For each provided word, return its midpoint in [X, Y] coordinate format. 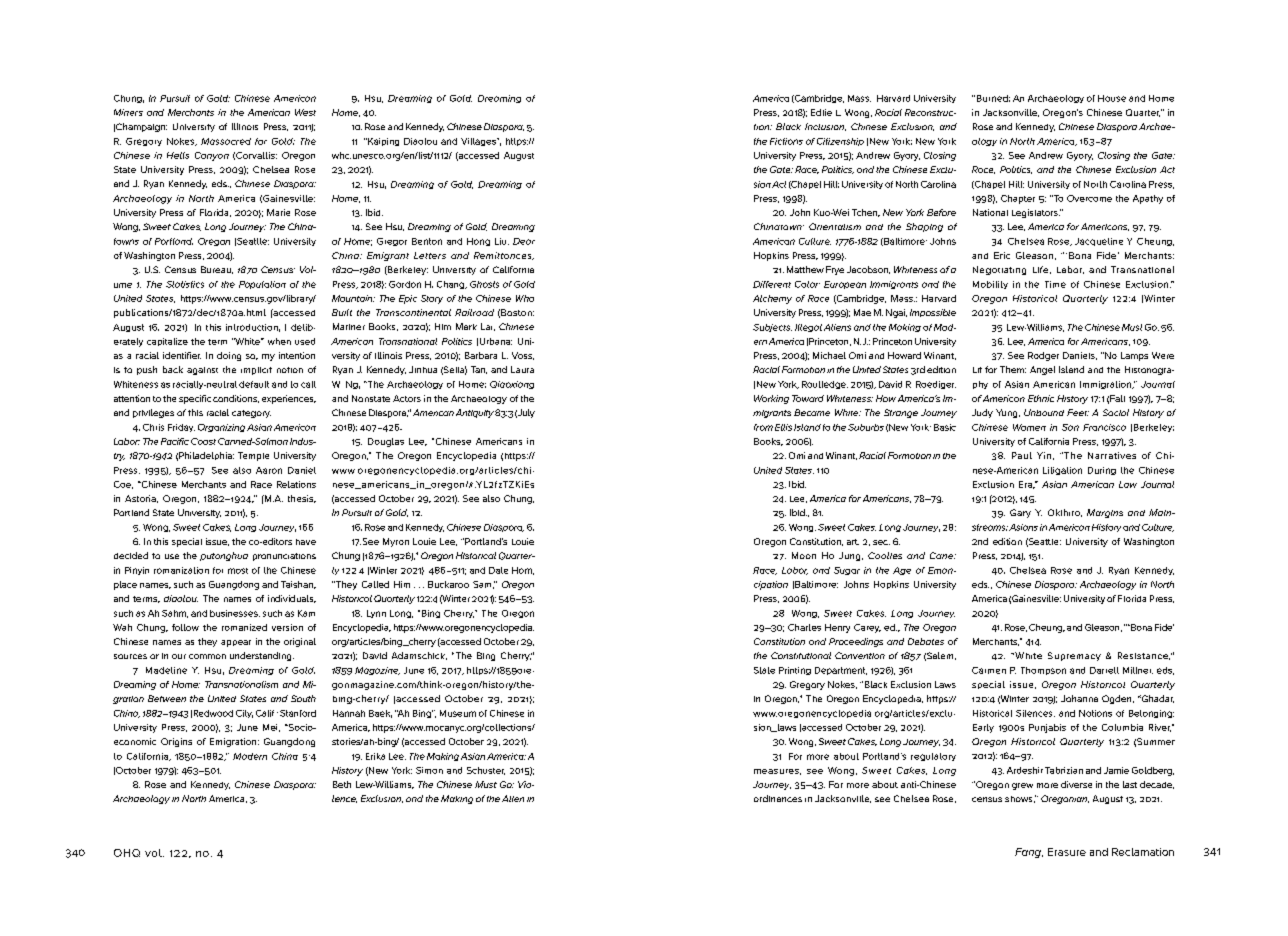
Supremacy [1074, 656]
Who [525, 298]
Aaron [269, 470]
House [1112, 98]
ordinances [778, 798]
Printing [795, 671]
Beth [342, 784]
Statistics [185, 284]
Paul [1022, 455]
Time [1055, 284]
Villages [479, 142]
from [763, 427]
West [305, 112]
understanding [262, 656]
